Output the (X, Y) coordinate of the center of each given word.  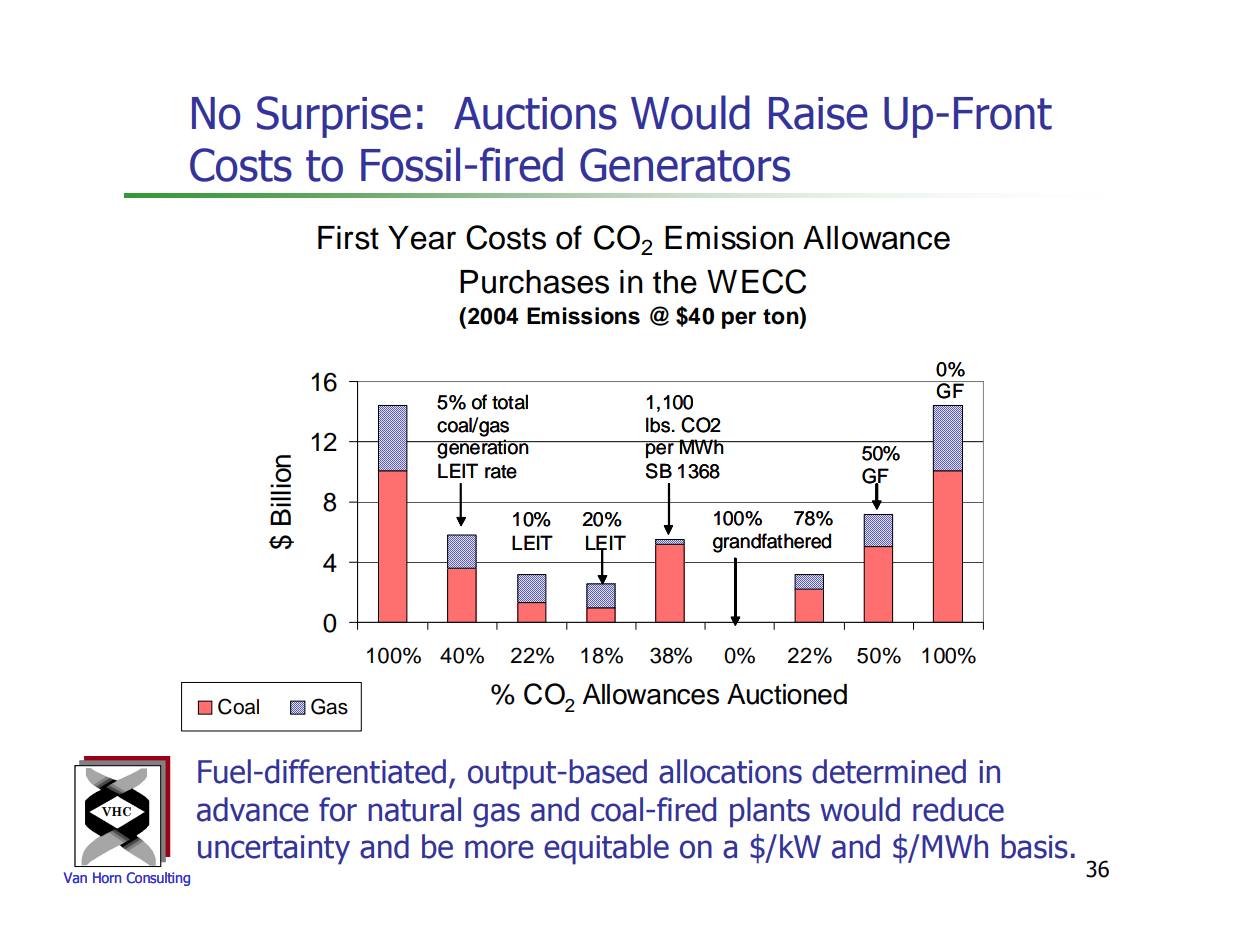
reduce (958, 809)
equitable (606, 849)
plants (770, 812)
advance (253, 809)
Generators (685, 165)
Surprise (334, 117)
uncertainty (274, 850)
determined (889, 771)
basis (1035, 846)
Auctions (535, 113)
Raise (818, 113)
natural (415, 809)
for (338, 809)
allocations (730, 771)
